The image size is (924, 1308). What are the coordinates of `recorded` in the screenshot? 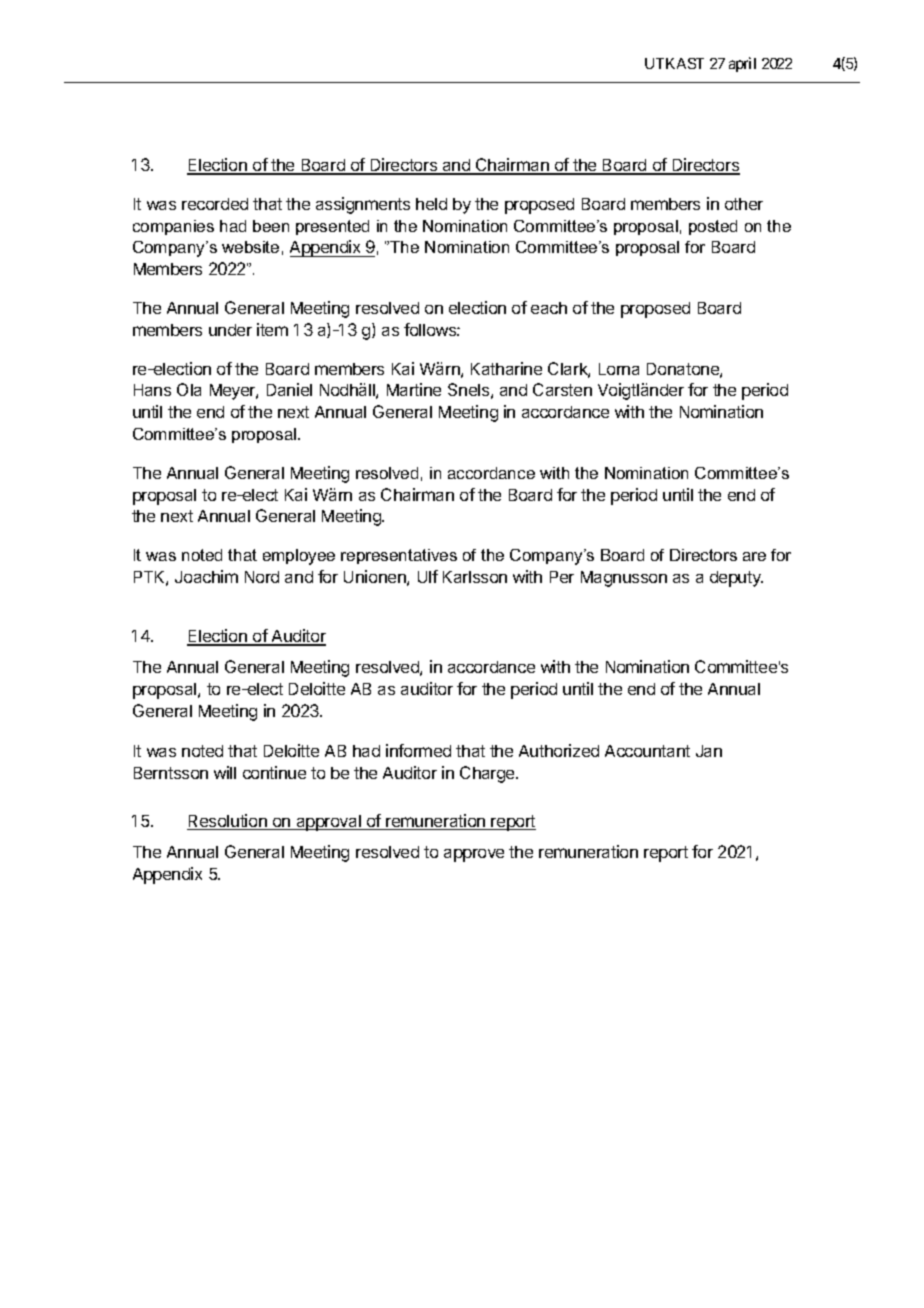 It's located at (215, 204).
